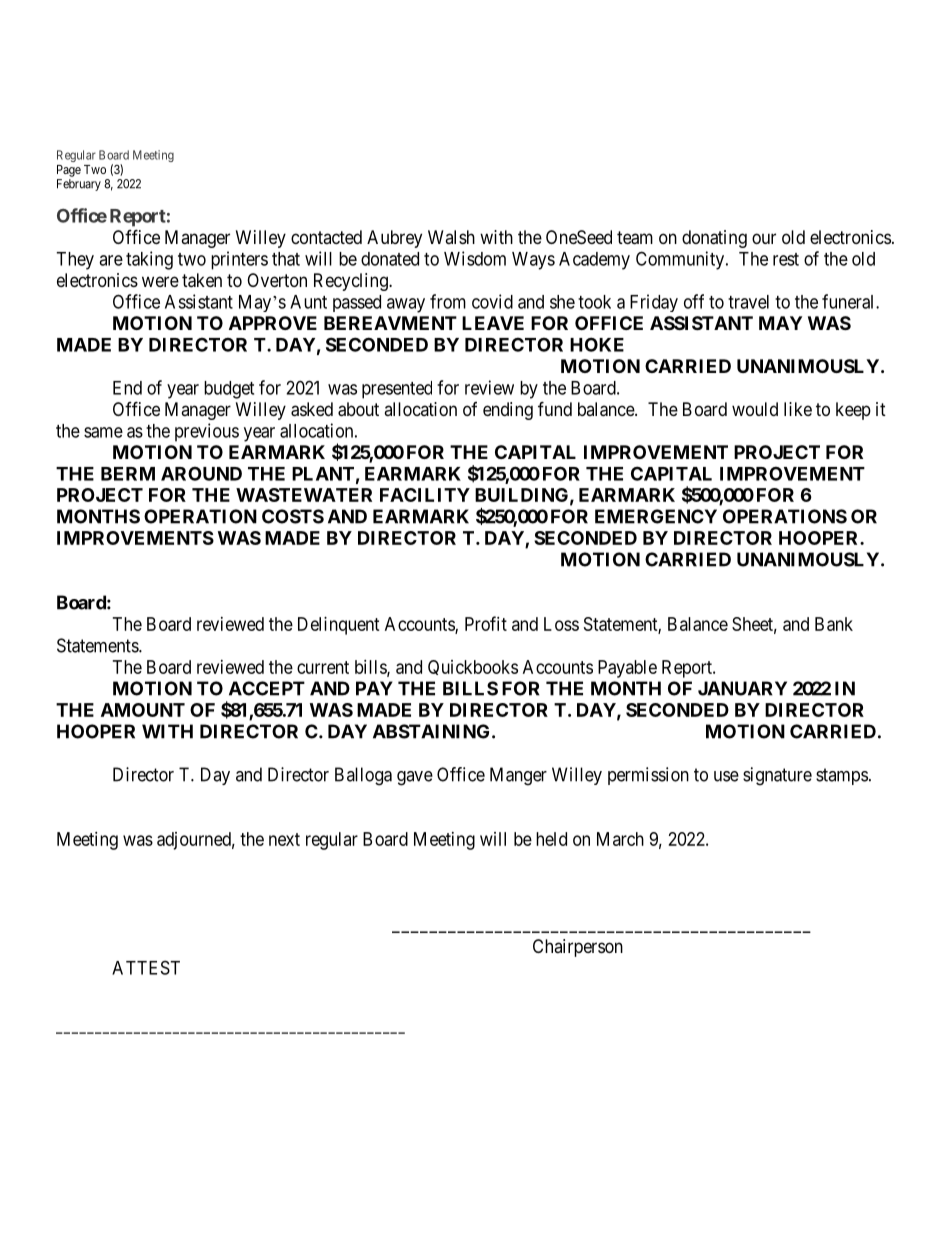 The width and height of the screenshot is (952, 1233). What do you see at coordinates (777, 776) in the screenshot?
I see `signature` at bounding box center [777, 776].
